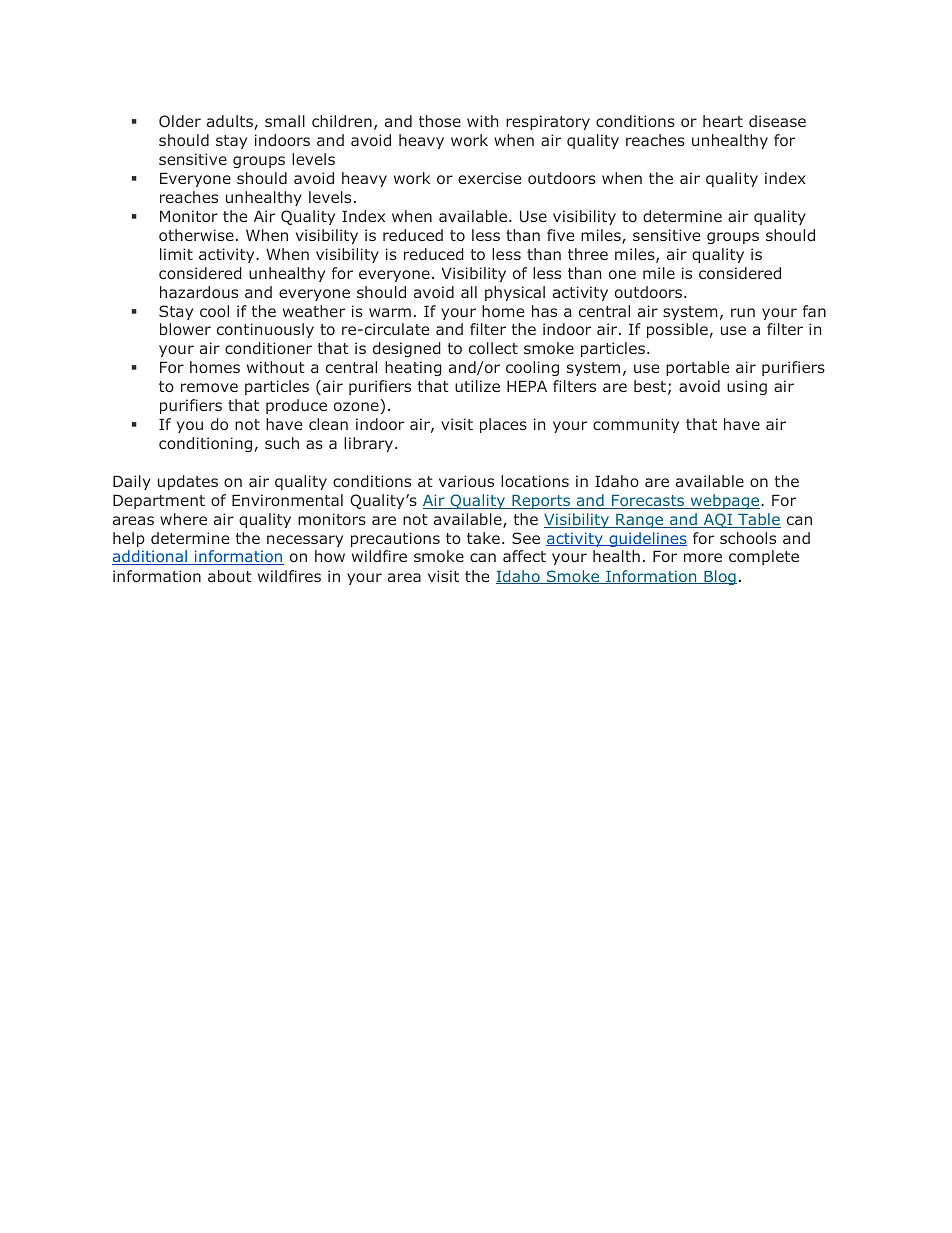 This page has width=952, height=1233. I want to click on heart, so click(723, 121).
